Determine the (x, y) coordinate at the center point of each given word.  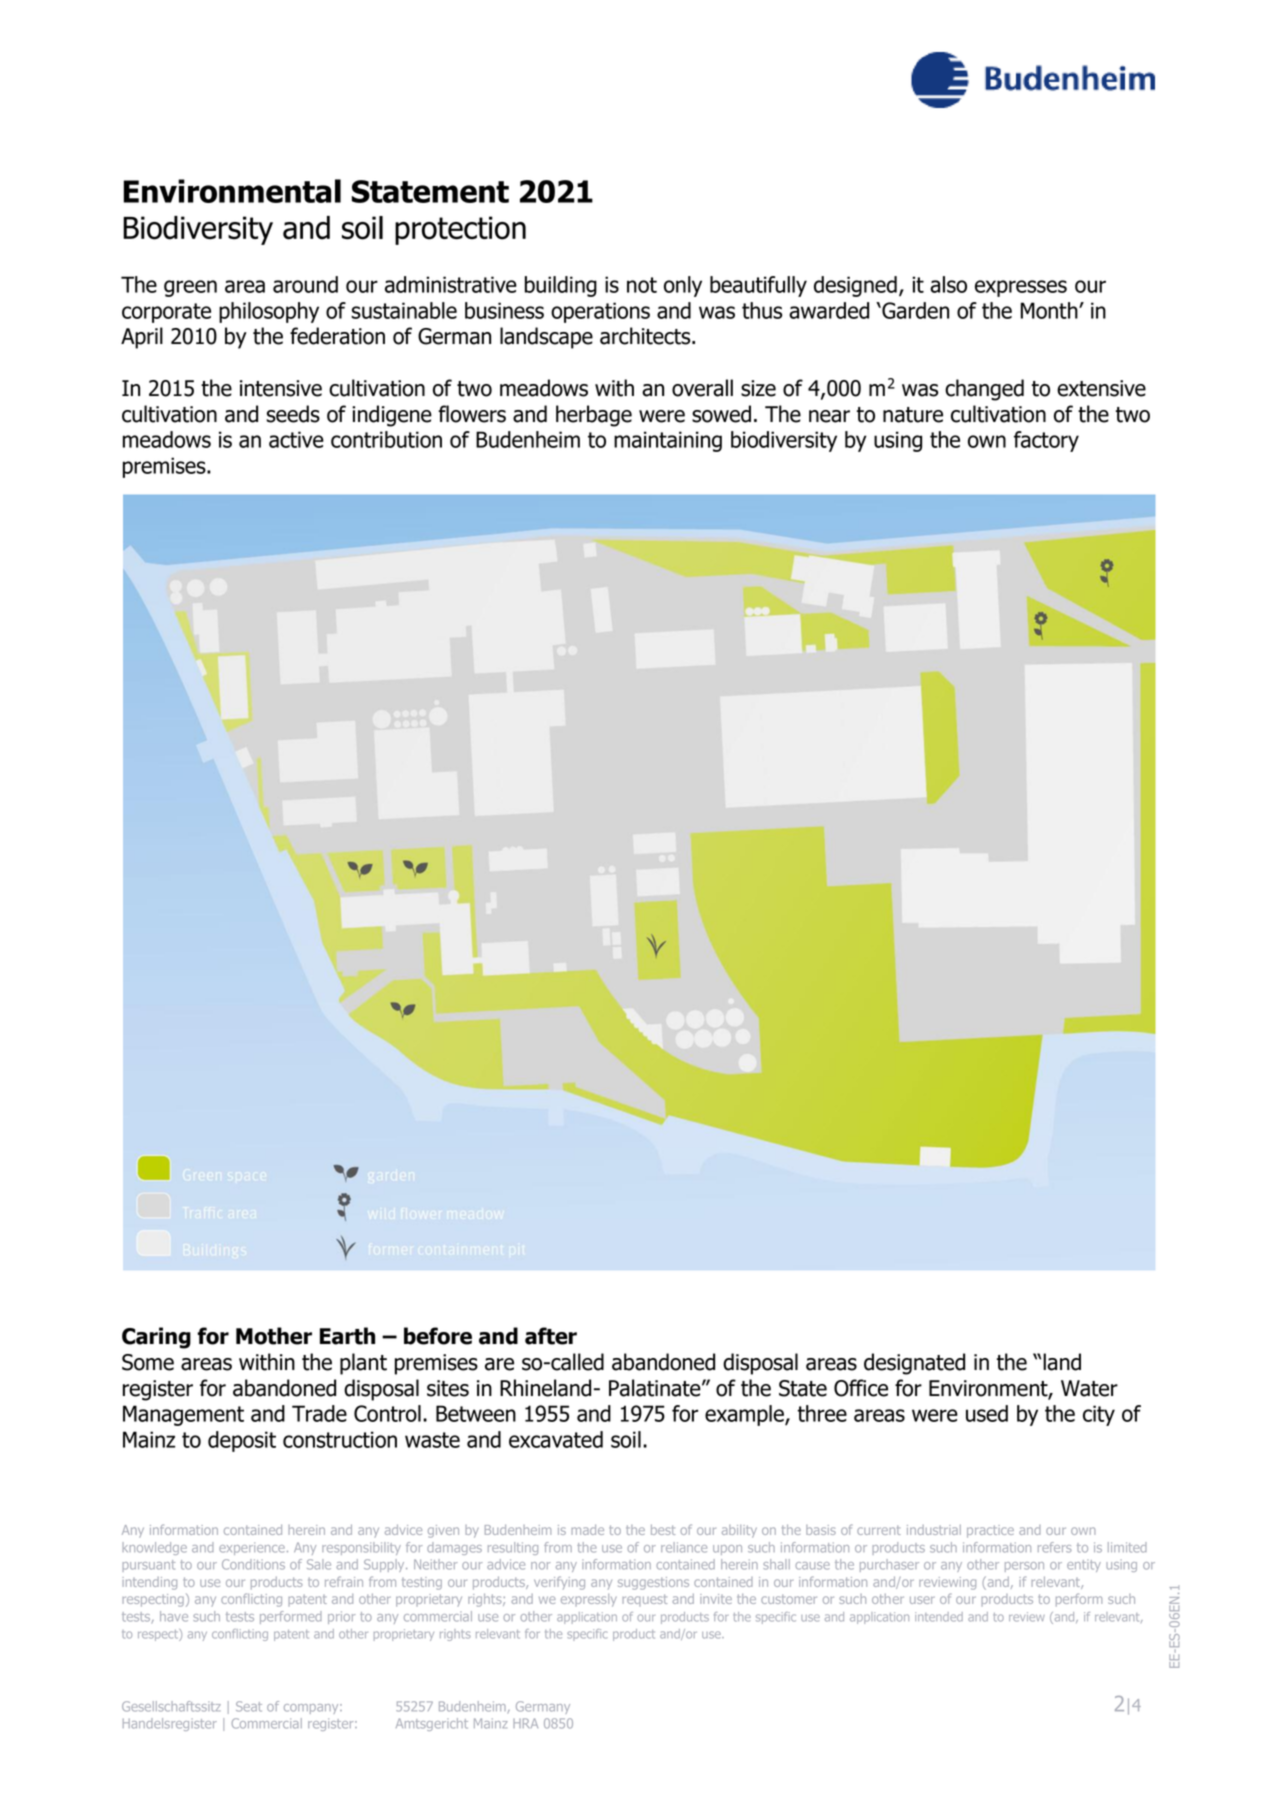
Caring (156, 1338)
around (305, 284)
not (642, 285)
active (296, 439)
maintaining (668, 441)
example (745, 1415)
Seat (249, 1706)
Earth (347, 1336)
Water (1089, 1388)
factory (1046, 441)
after (551, 1336)
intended (939, 1617)
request (645, 1600)
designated (914, 1364)
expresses (1021, 288)
